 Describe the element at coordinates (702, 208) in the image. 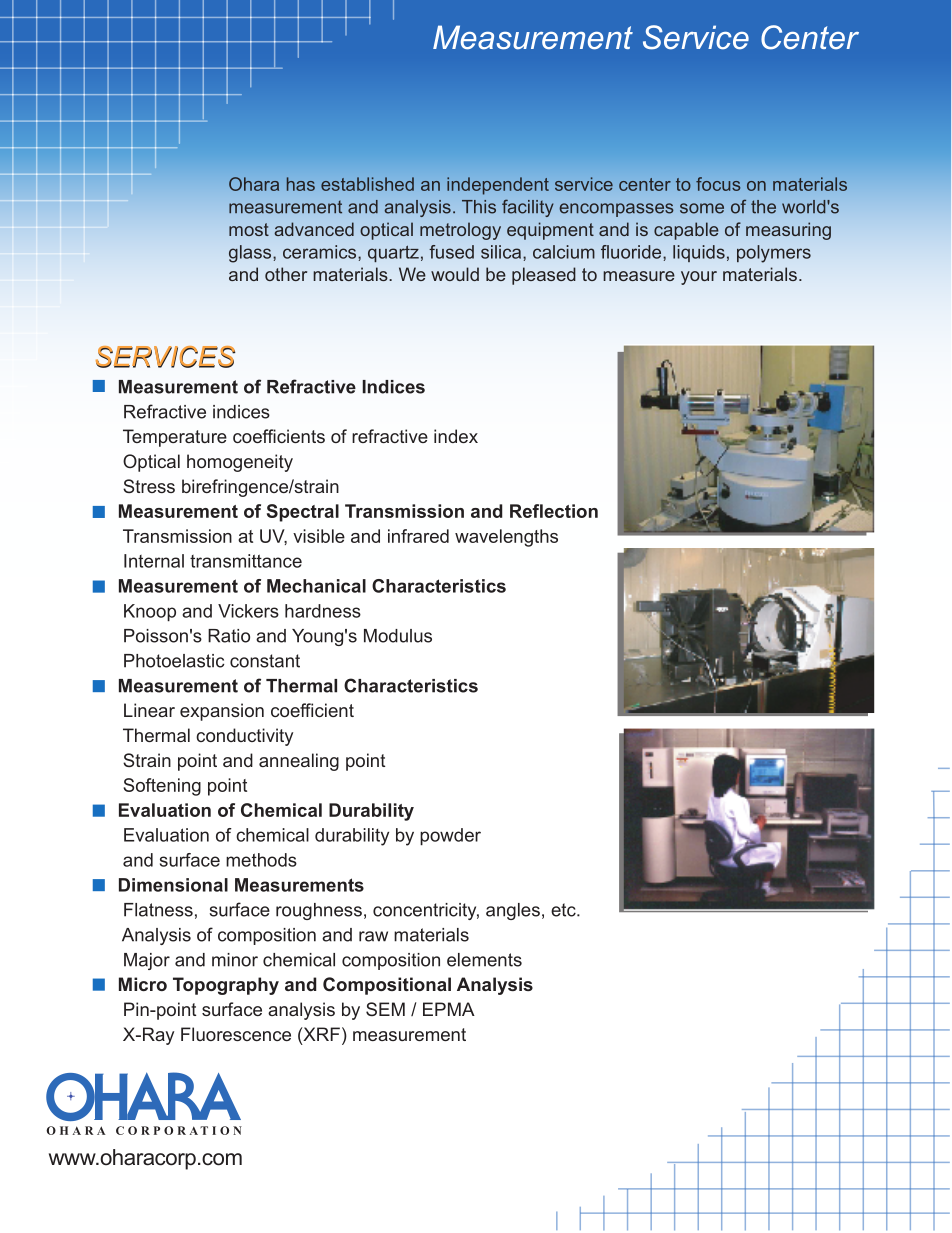

I see `some` at that location.
